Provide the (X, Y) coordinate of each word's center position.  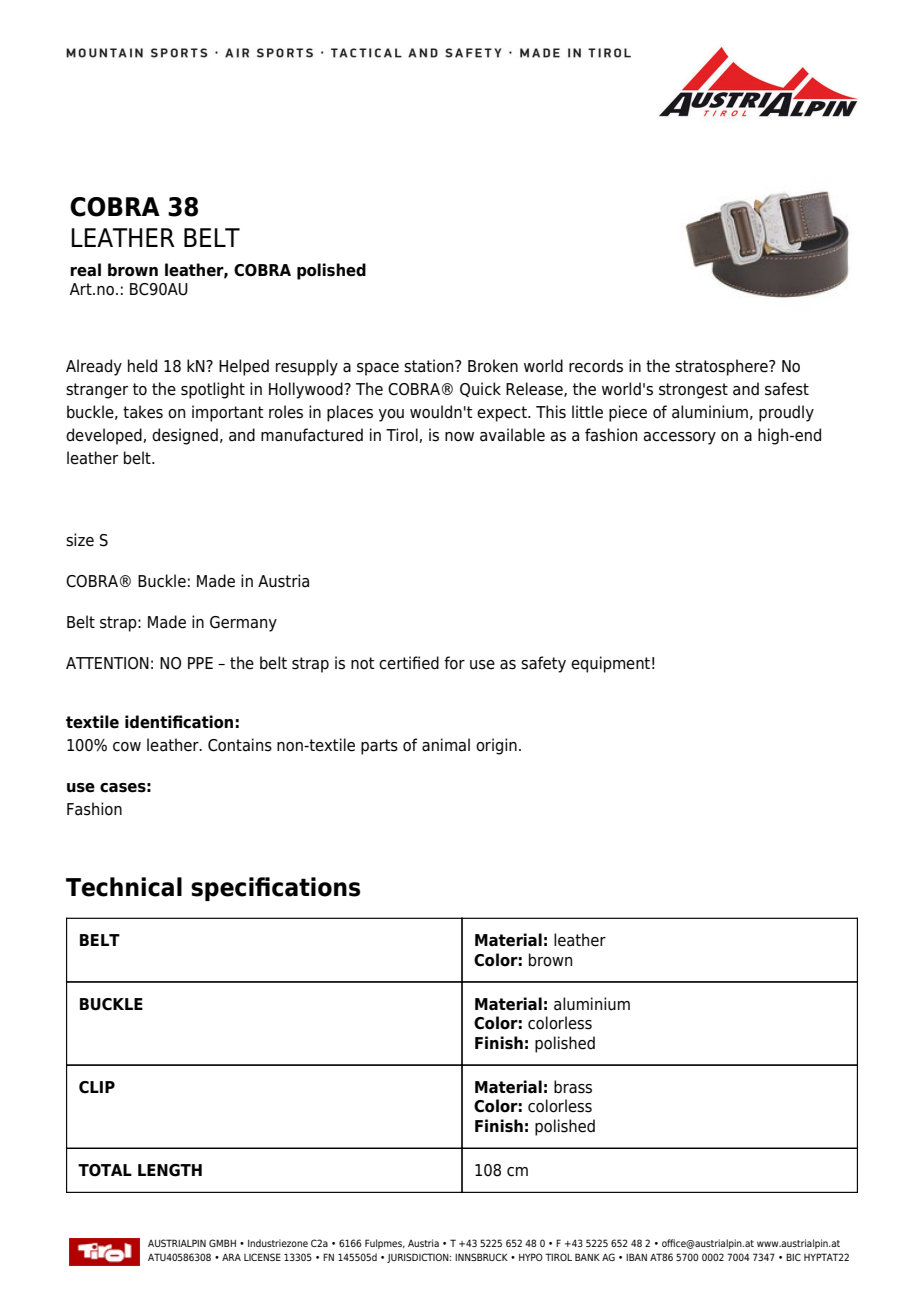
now (459, 437)
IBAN (636, 1257)
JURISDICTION (419, 1258)
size (80, 540)
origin (496, 746)
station (430, 366)
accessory (679, 438)
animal (446, 745)
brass (573, 1087)
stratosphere (722, 367)
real (85, 270)
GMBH (222, 1243)
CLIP (97, 1087)
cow (127, 747)
